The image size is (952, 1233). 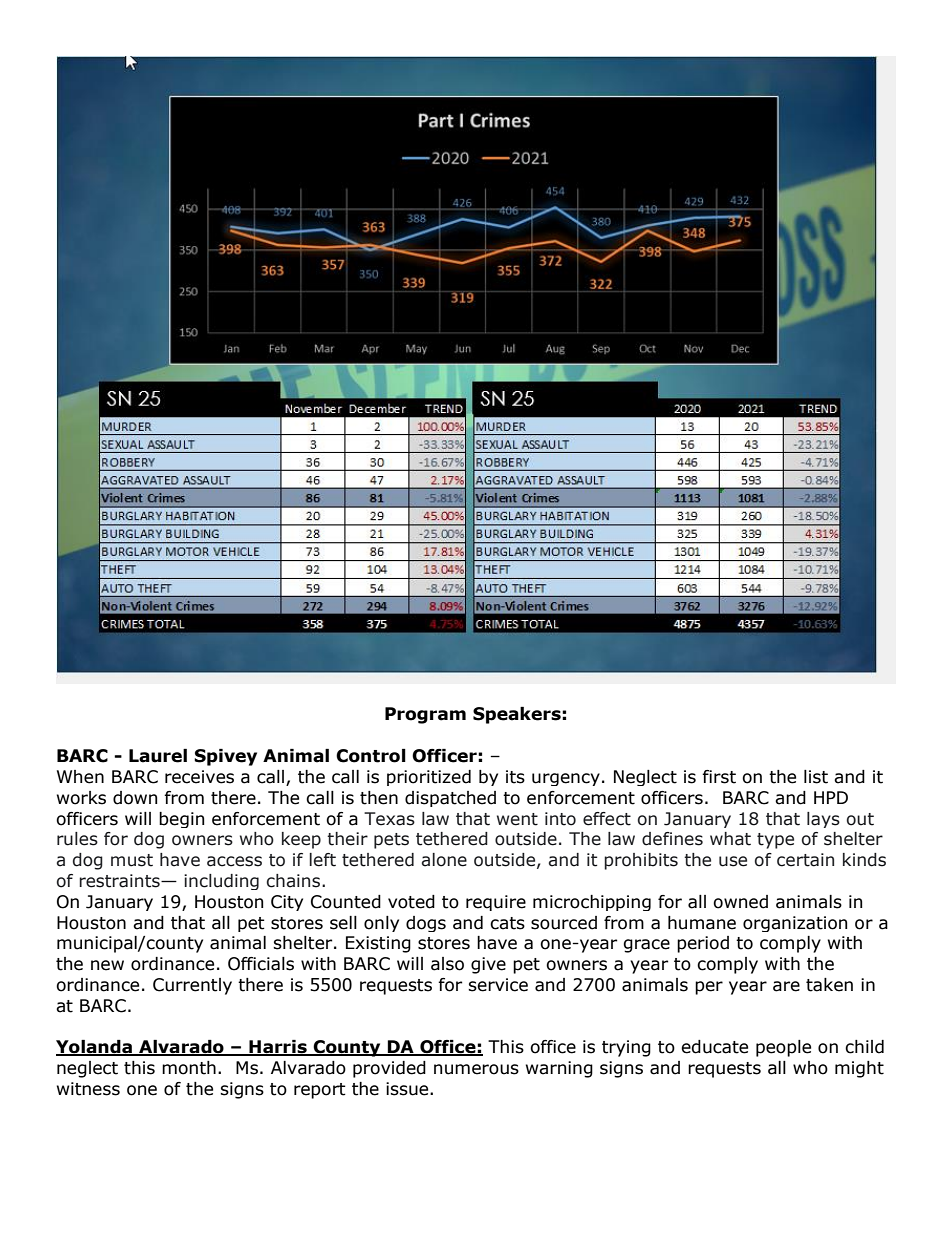 What do you see at coordinates (740, 902) in the screenshot?
I see `owned` at bounding box center [740, 902].
